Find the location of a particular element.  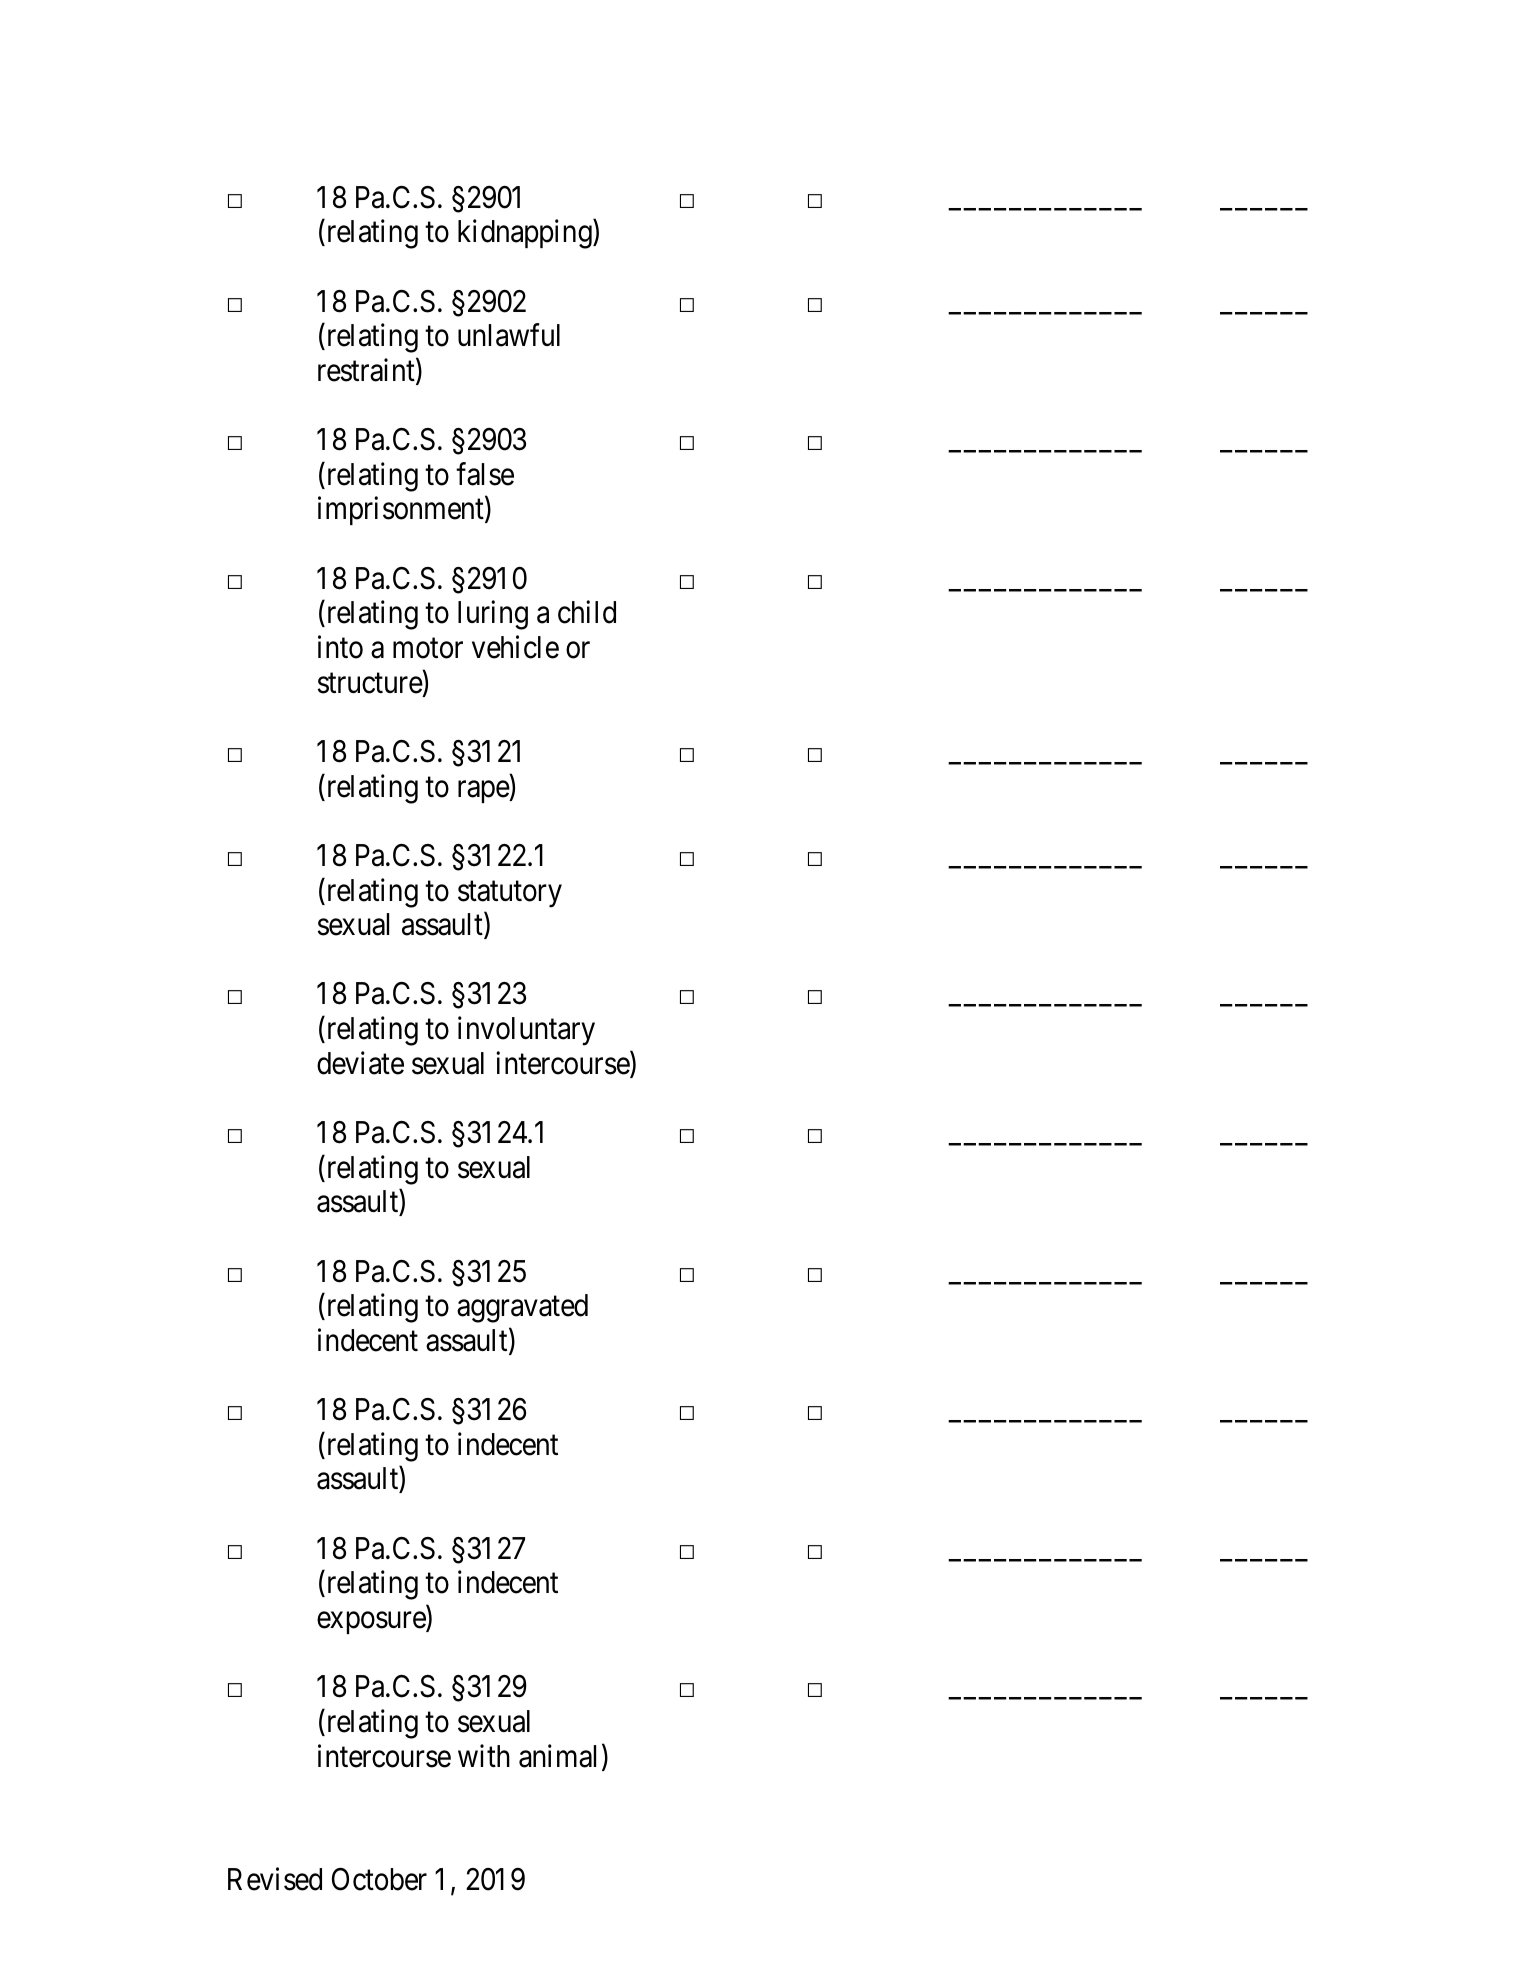

into is located at coordinates (340, 647).
